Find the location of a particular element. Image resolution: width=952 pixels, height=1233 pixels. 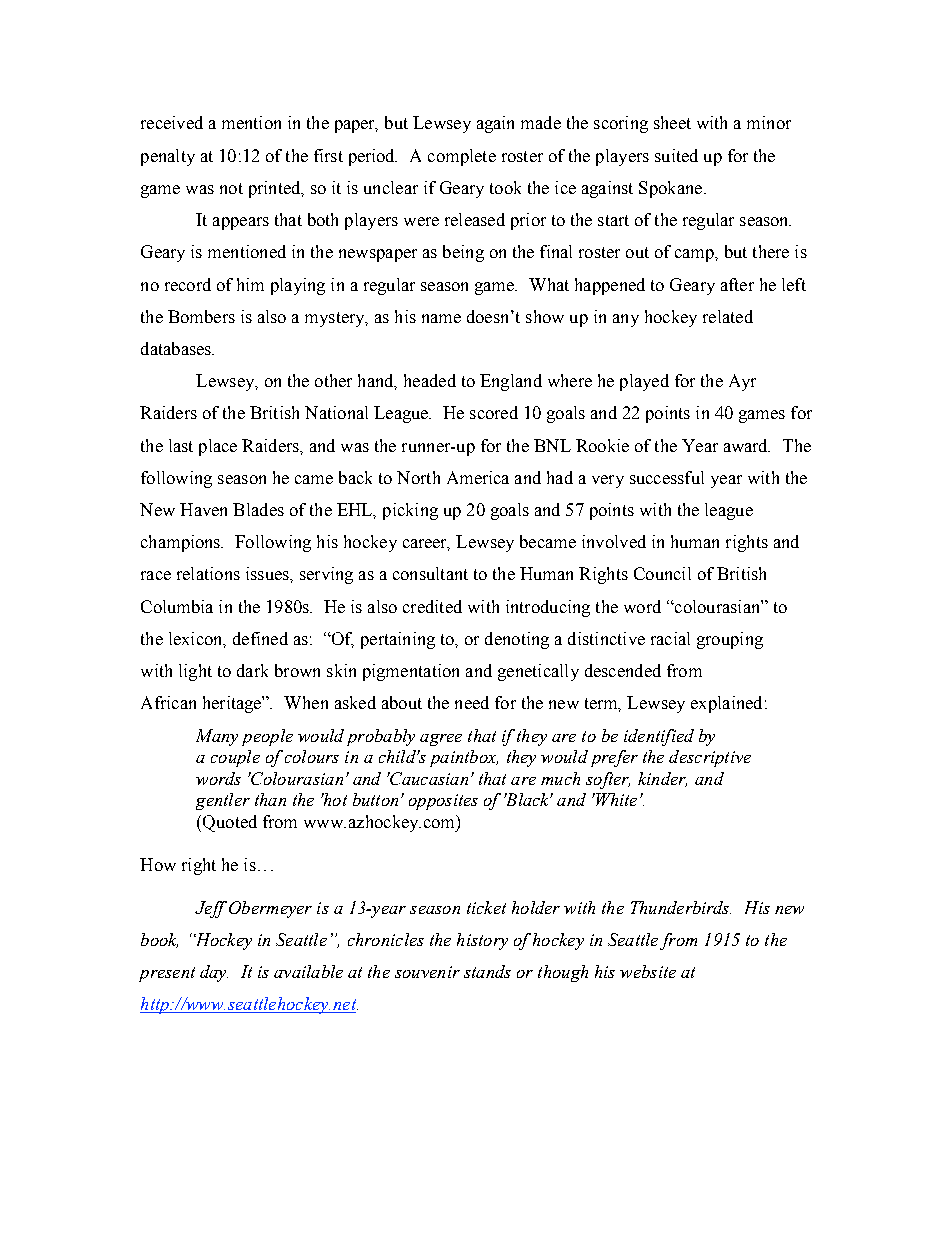

history is located at coordinates (482, 941).
